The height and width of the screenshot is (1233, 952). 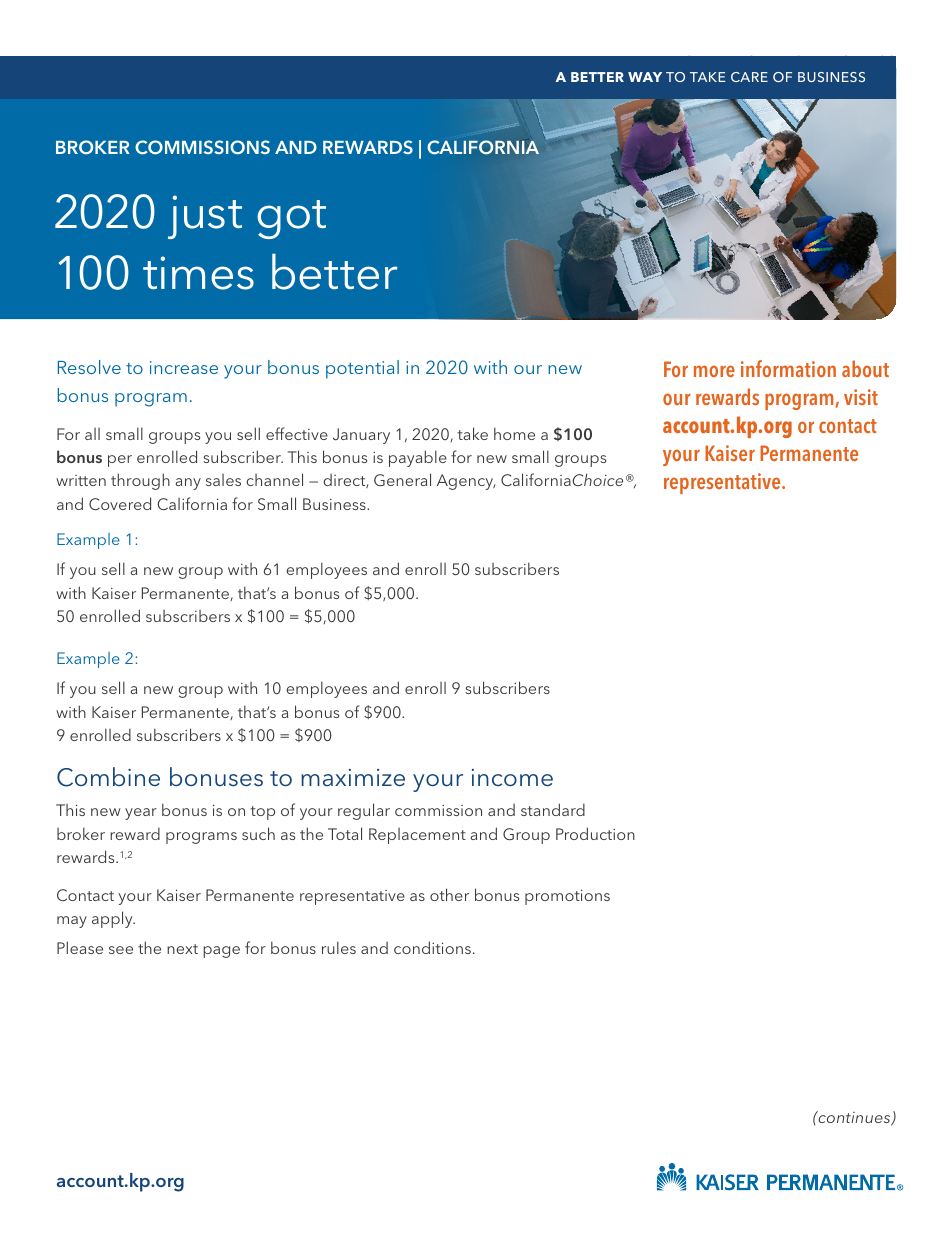 What do you see at coordinates (418, 458) in the screenshot?
I see `payable` at bounding box center [418, 458].
